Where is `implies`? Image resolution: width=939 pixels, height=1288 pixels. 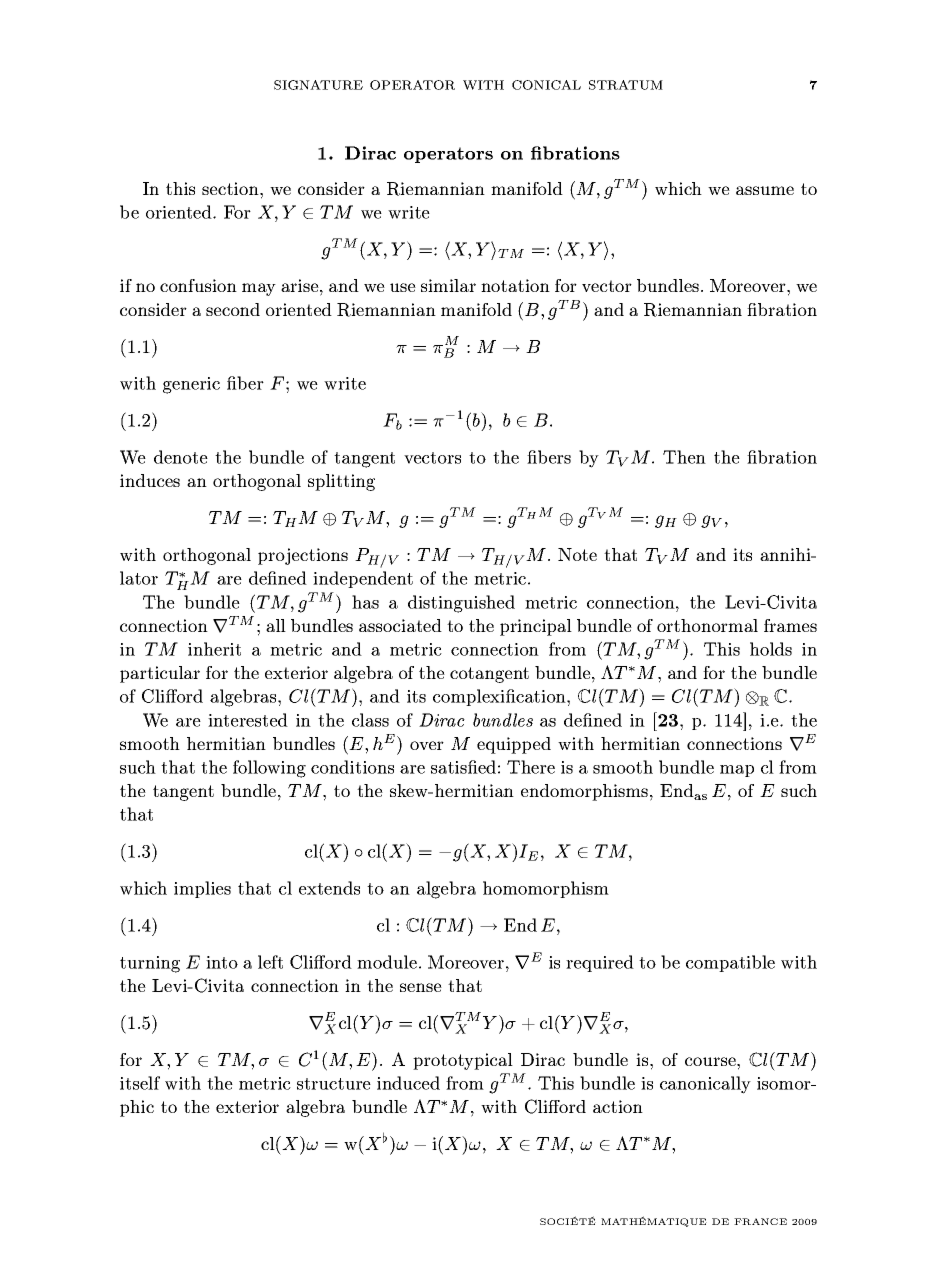 implies is located at coordinates (202, 889).
